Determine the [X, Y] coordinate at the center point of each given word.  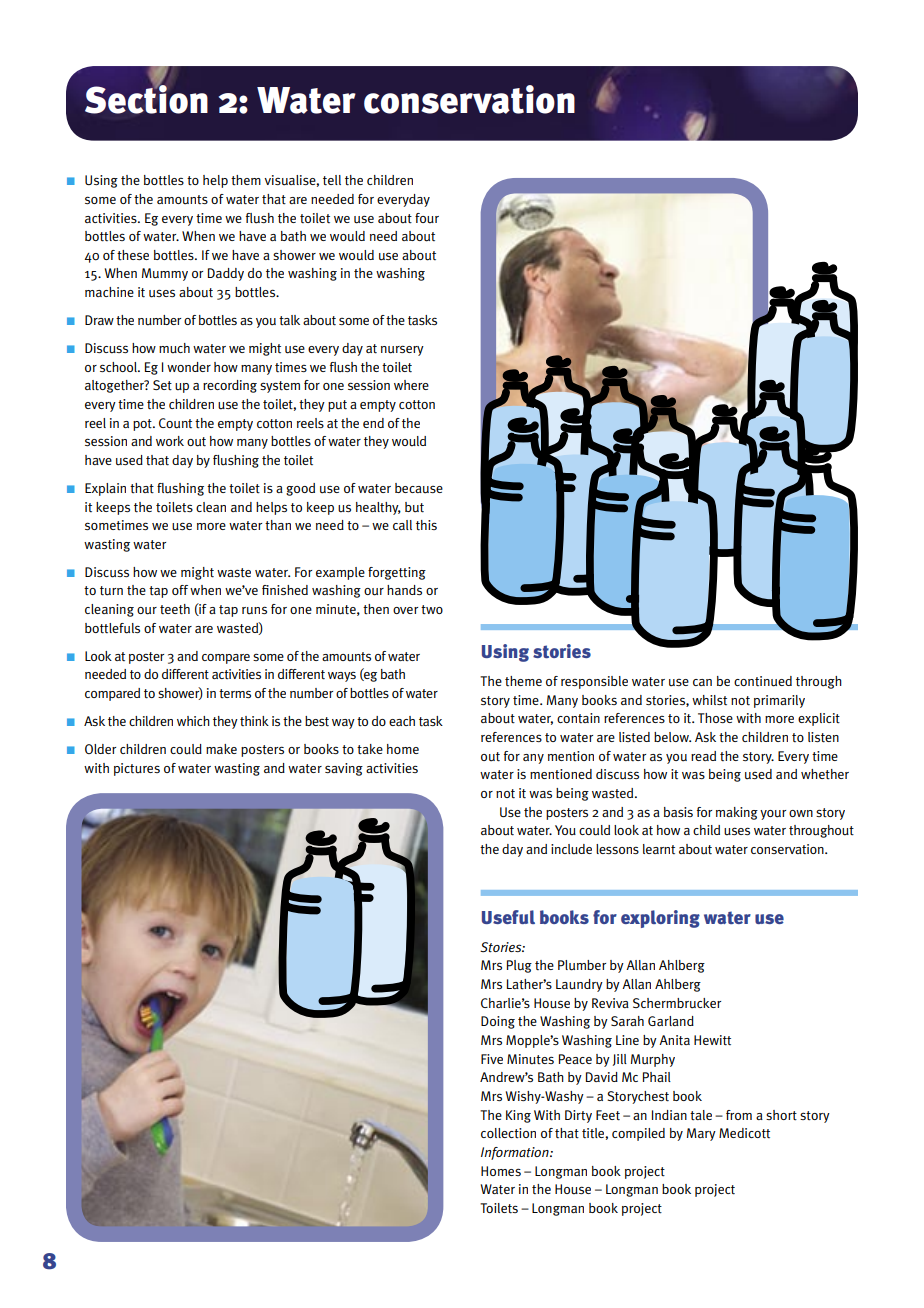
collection [508, 1133]
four [427, 218]
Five [492, 1059]
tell [332, 180]
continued [763, 681]
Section [146, 98]
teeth [175, 609]
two [432, 610]
